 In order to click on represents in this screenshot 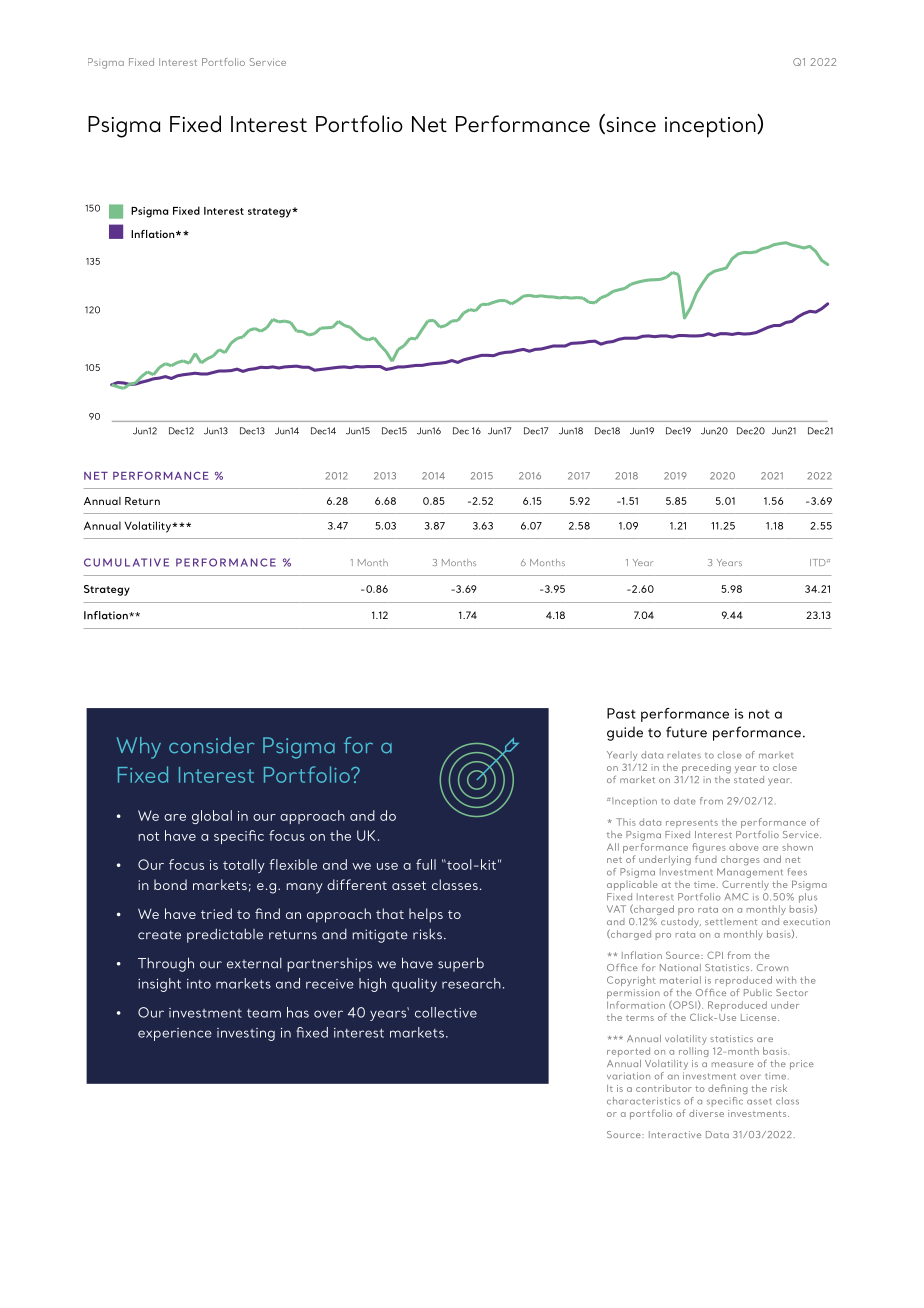, I will do `click(692, 824)`.
